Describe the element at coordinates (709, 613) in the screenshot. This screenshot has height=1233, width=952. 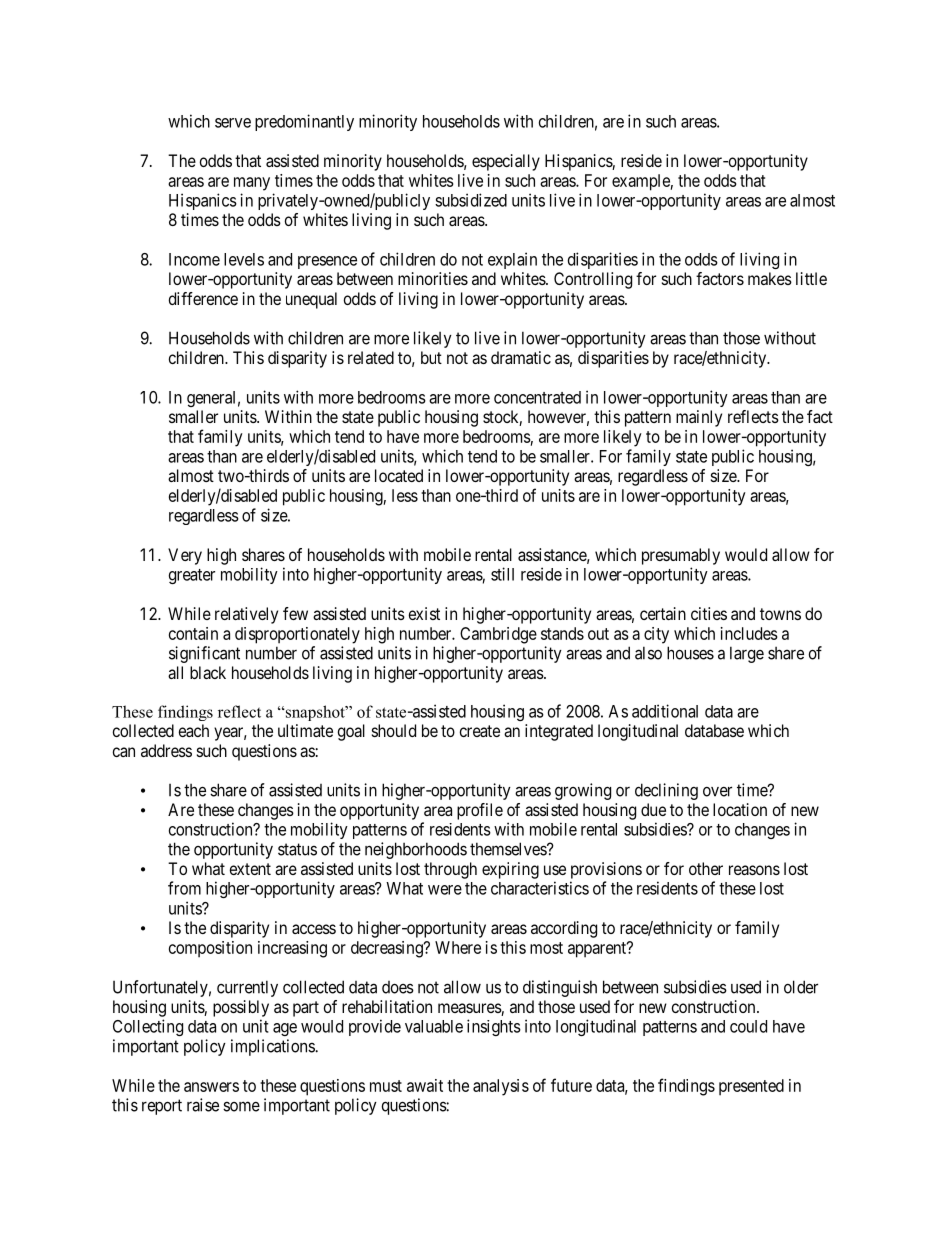
I see `cities` at that location.
